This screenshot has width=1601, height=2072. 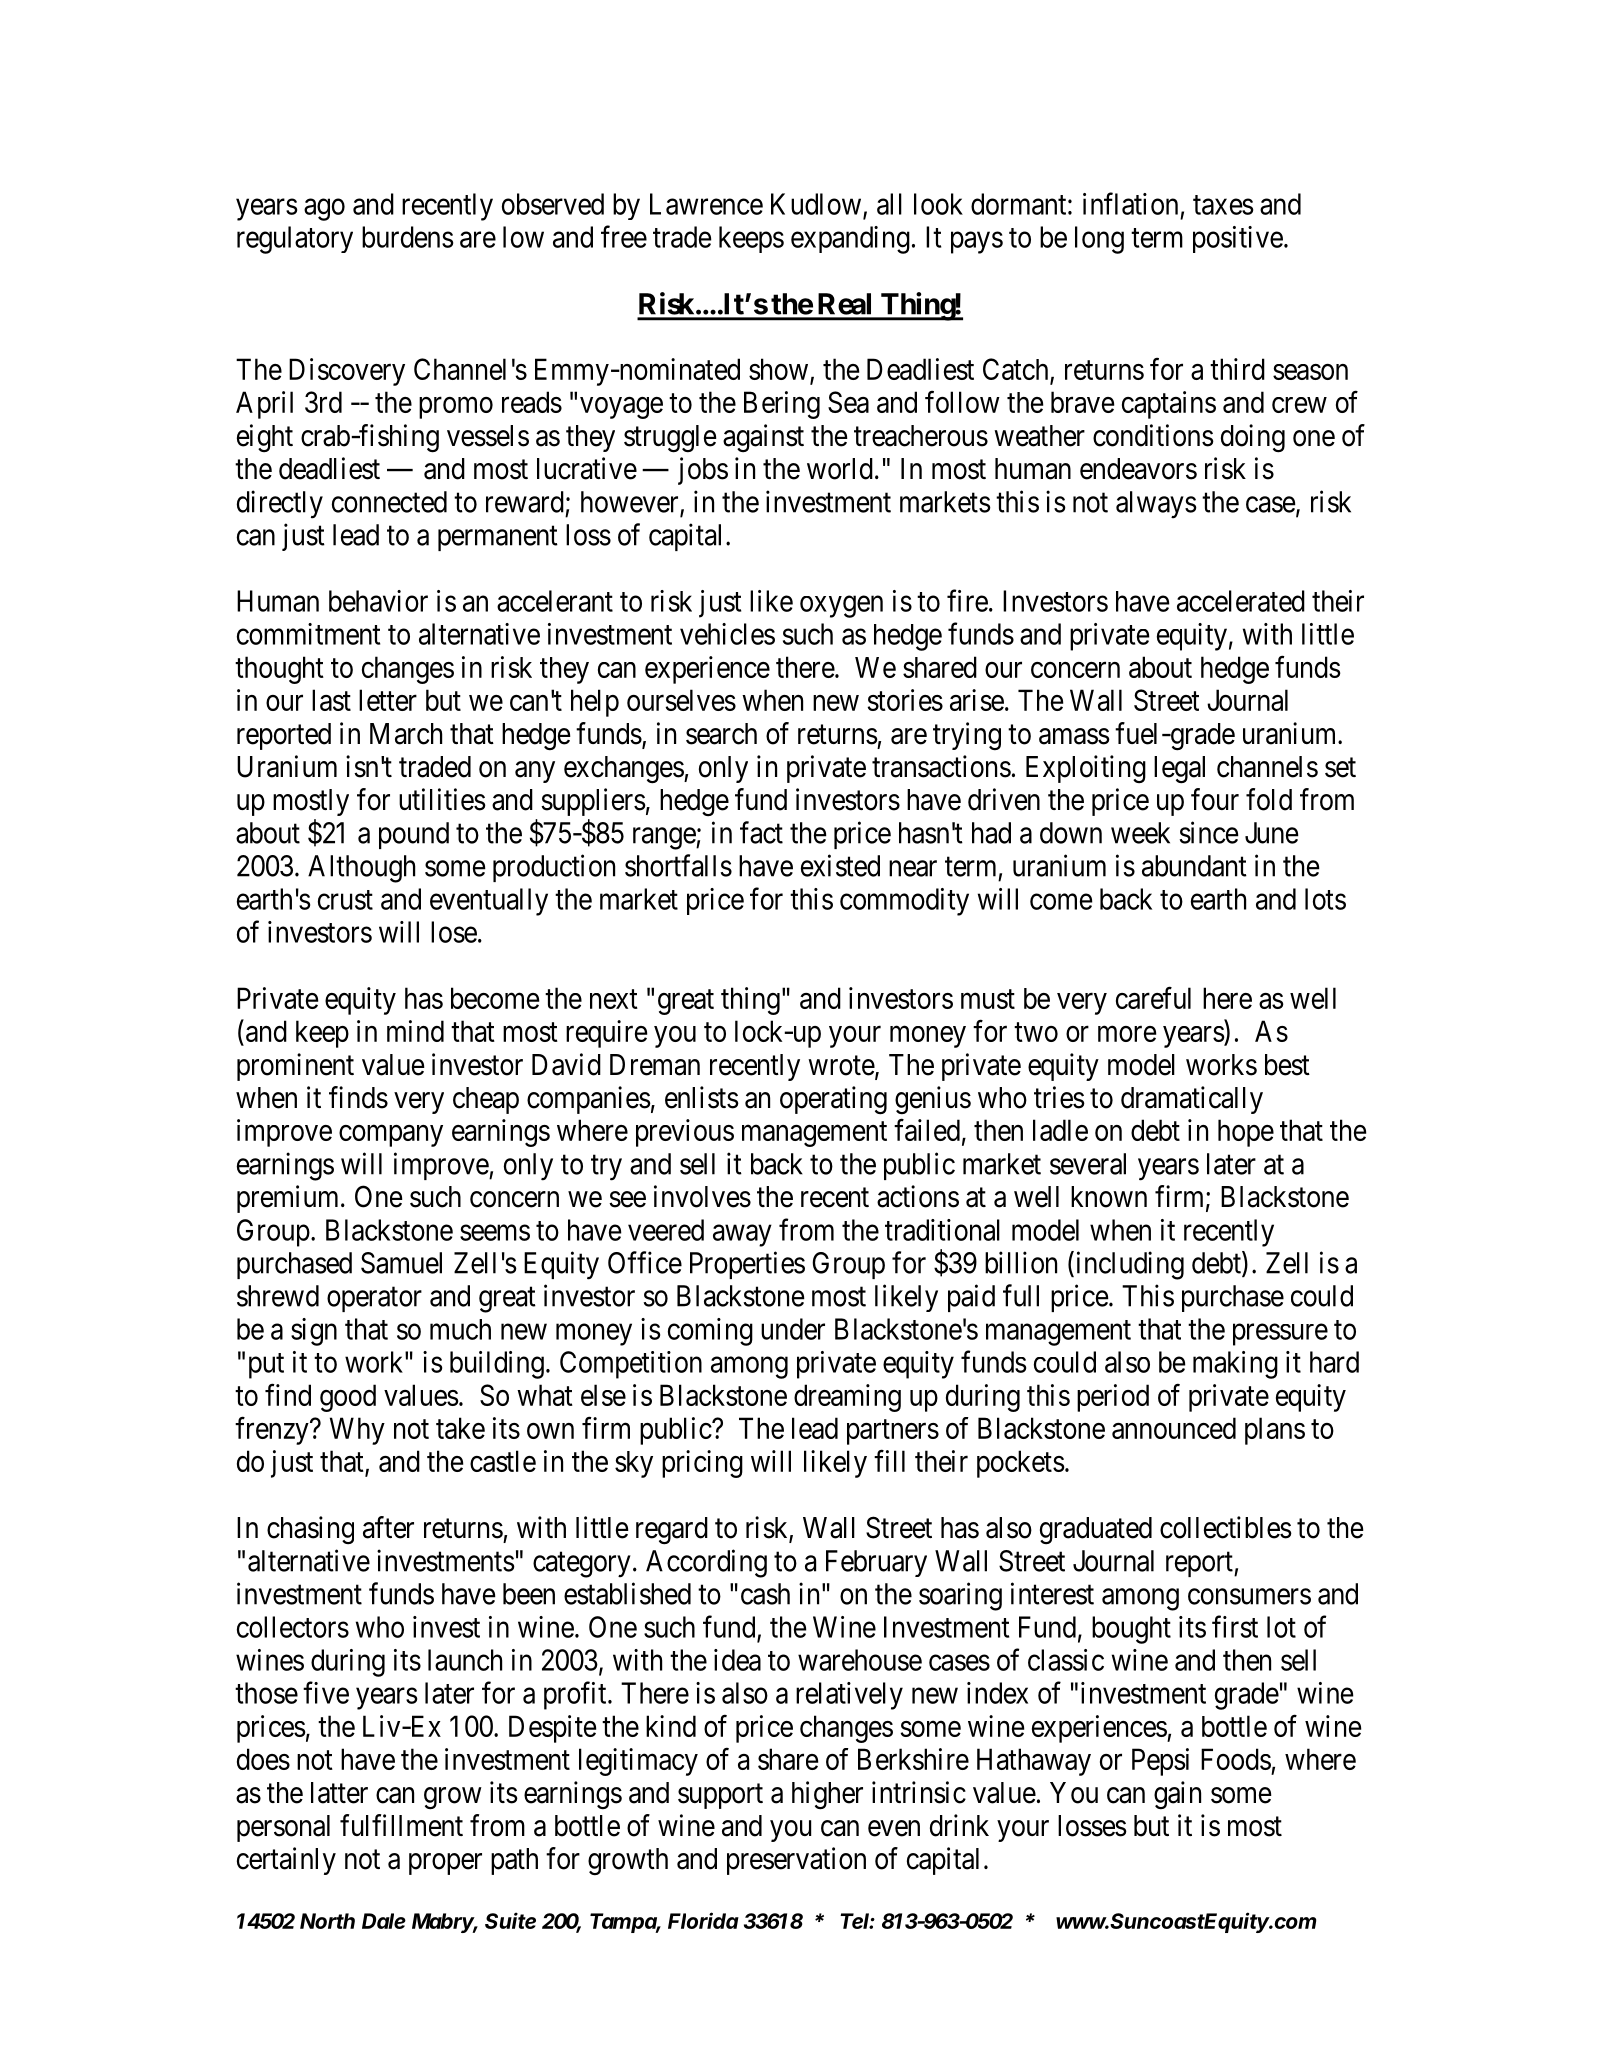 I want to click on expanding, so click(x=850, y=240).
